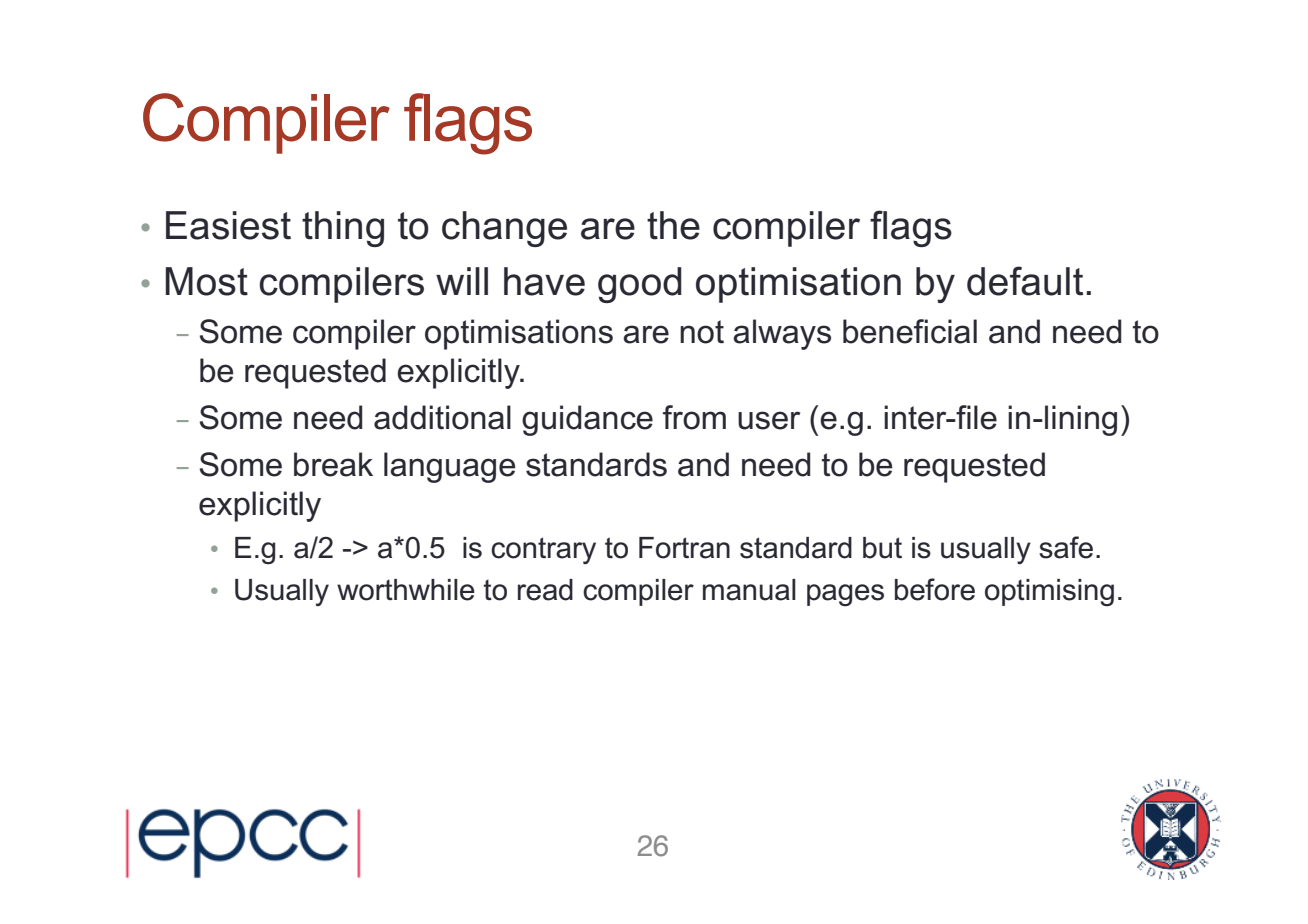 The height and width of the document is (924, 1308). Describe the element at coordinates (406, 590) in the document. I see `worthwhile` at that location.
